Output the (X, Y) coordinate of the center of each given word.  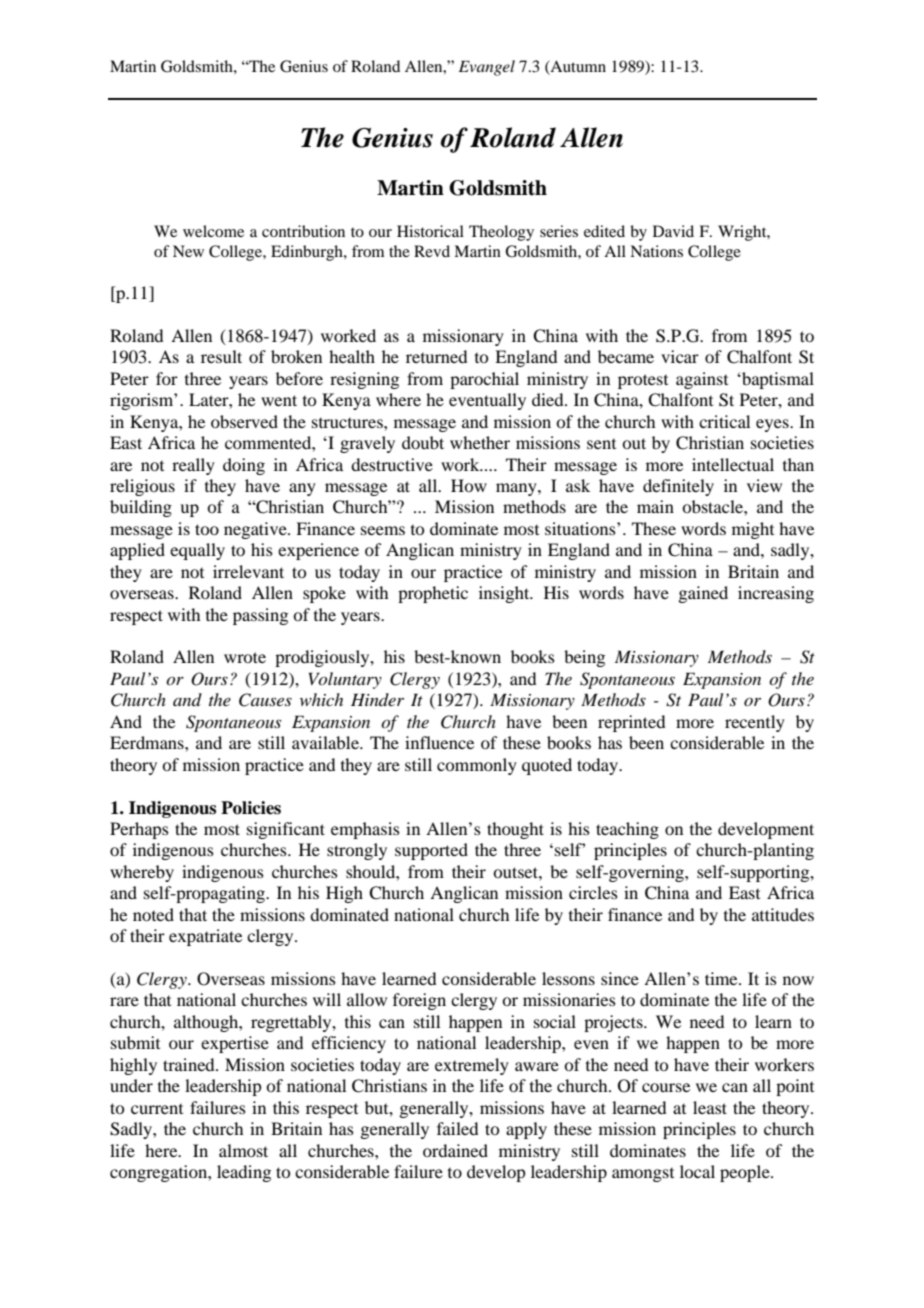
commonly (477, 766)
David (673, 231)
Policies (251, 808)
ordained (455, 1150)
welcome (213, 231)
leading (244, 1173)
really (193, 466)
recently (755, 723)
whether (480, 442)
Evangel (487, 68)
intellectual (733, 464)
